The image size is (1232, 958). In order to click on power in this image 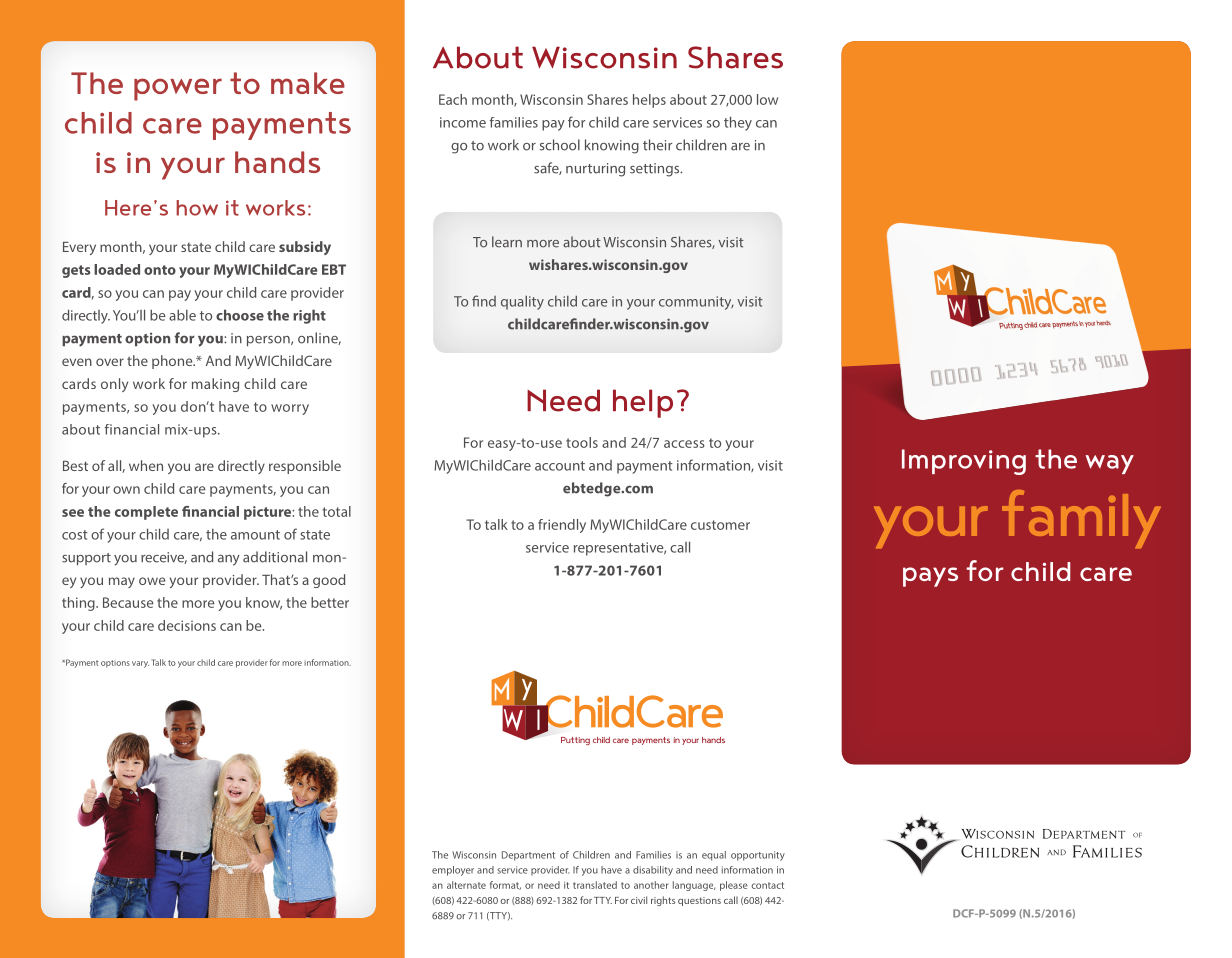, I will do `click(178, 89)`.
